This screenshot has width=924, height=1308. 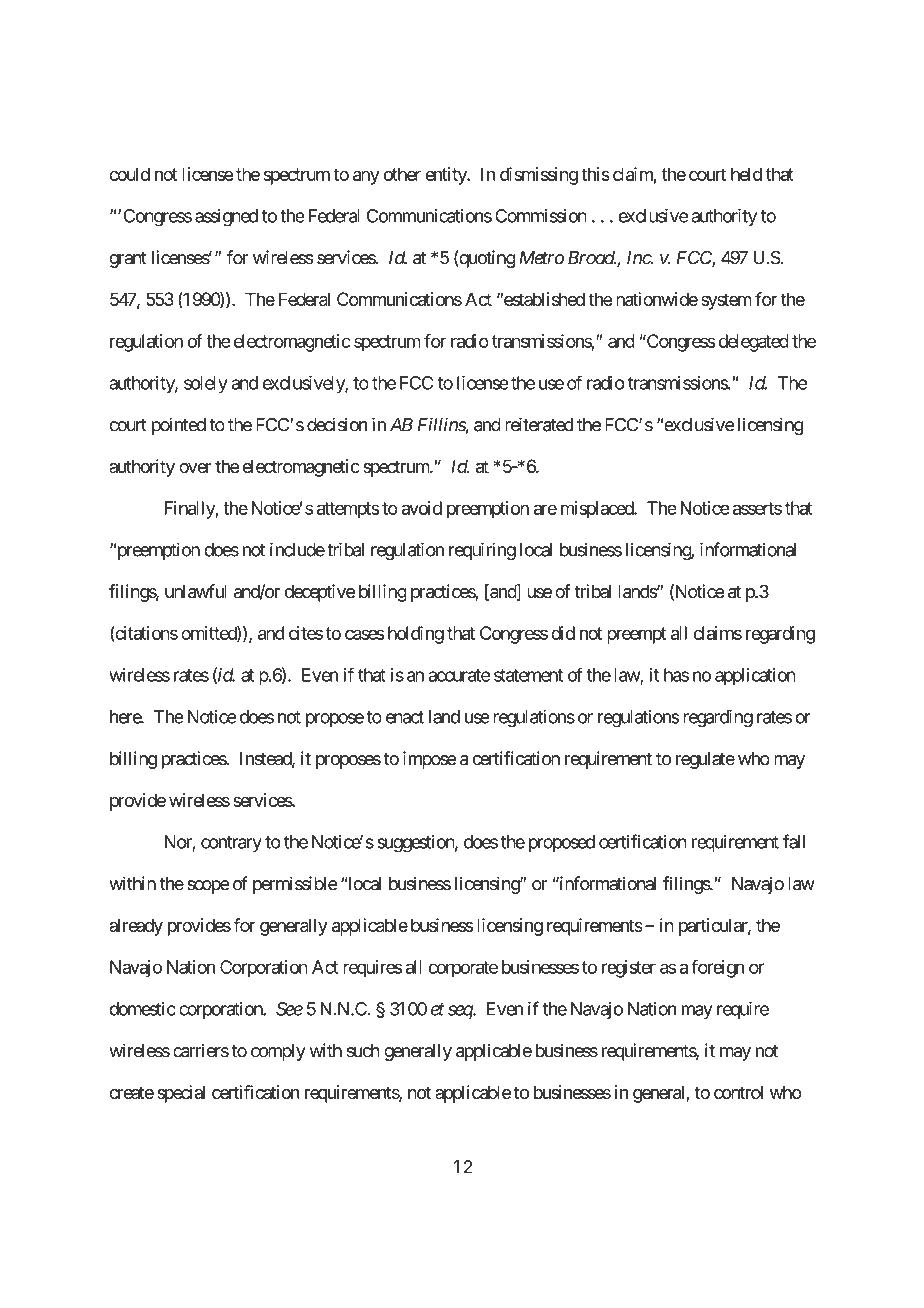 I want to click on entity, so click(x=447, y=176).
